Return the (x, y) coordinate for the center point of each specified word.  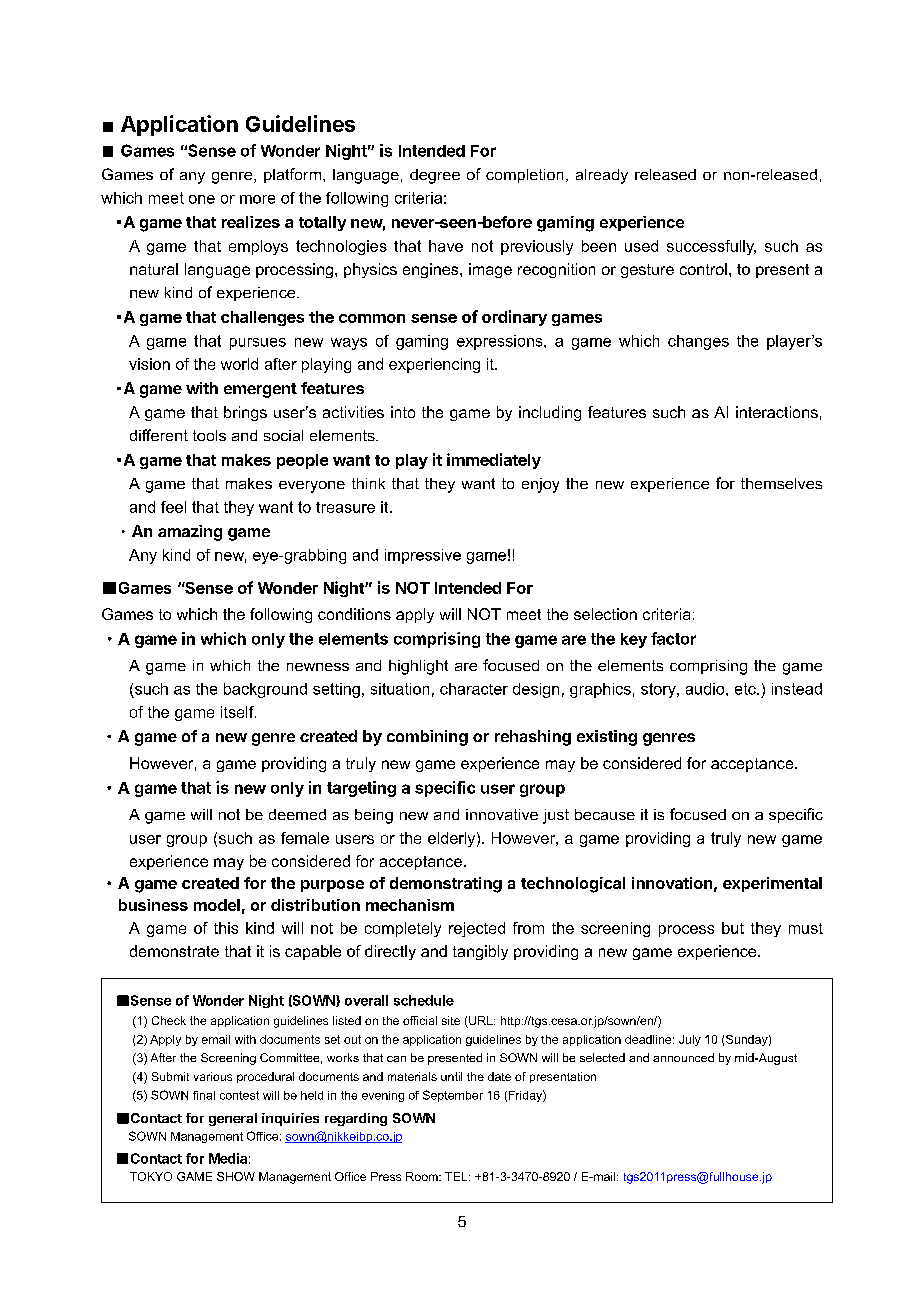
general (233, 1119)
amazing (190, 533)
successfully (711, 247)
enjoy (540, 485)
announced (683, 1057)
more (257, 199)
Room (423, 1176)
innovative (502, 814)
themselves (781, 483)
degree (435, 176)
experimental (772, 884)
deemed (297, 814)
